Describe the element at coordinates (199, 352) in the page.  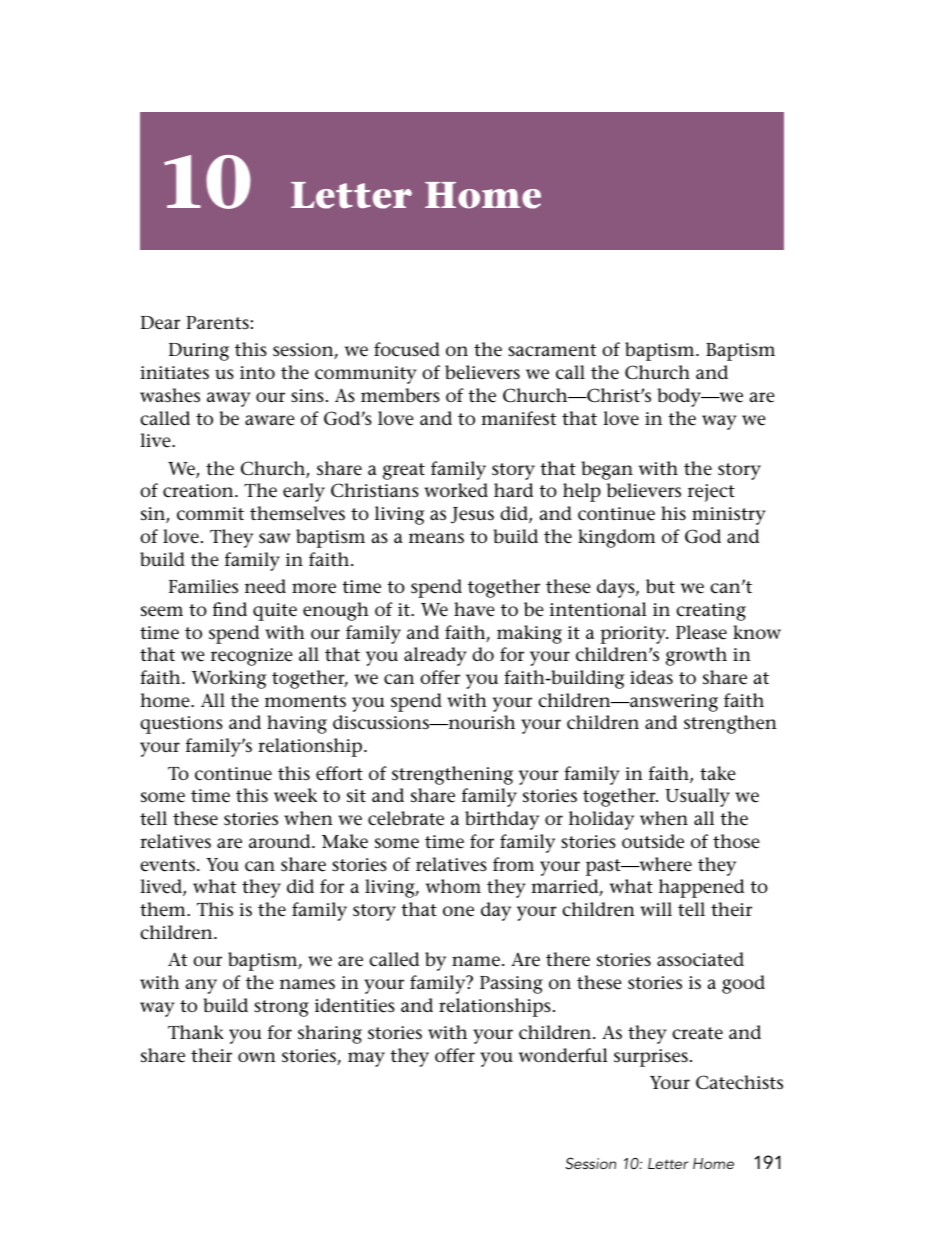
I see `During` at that location.
